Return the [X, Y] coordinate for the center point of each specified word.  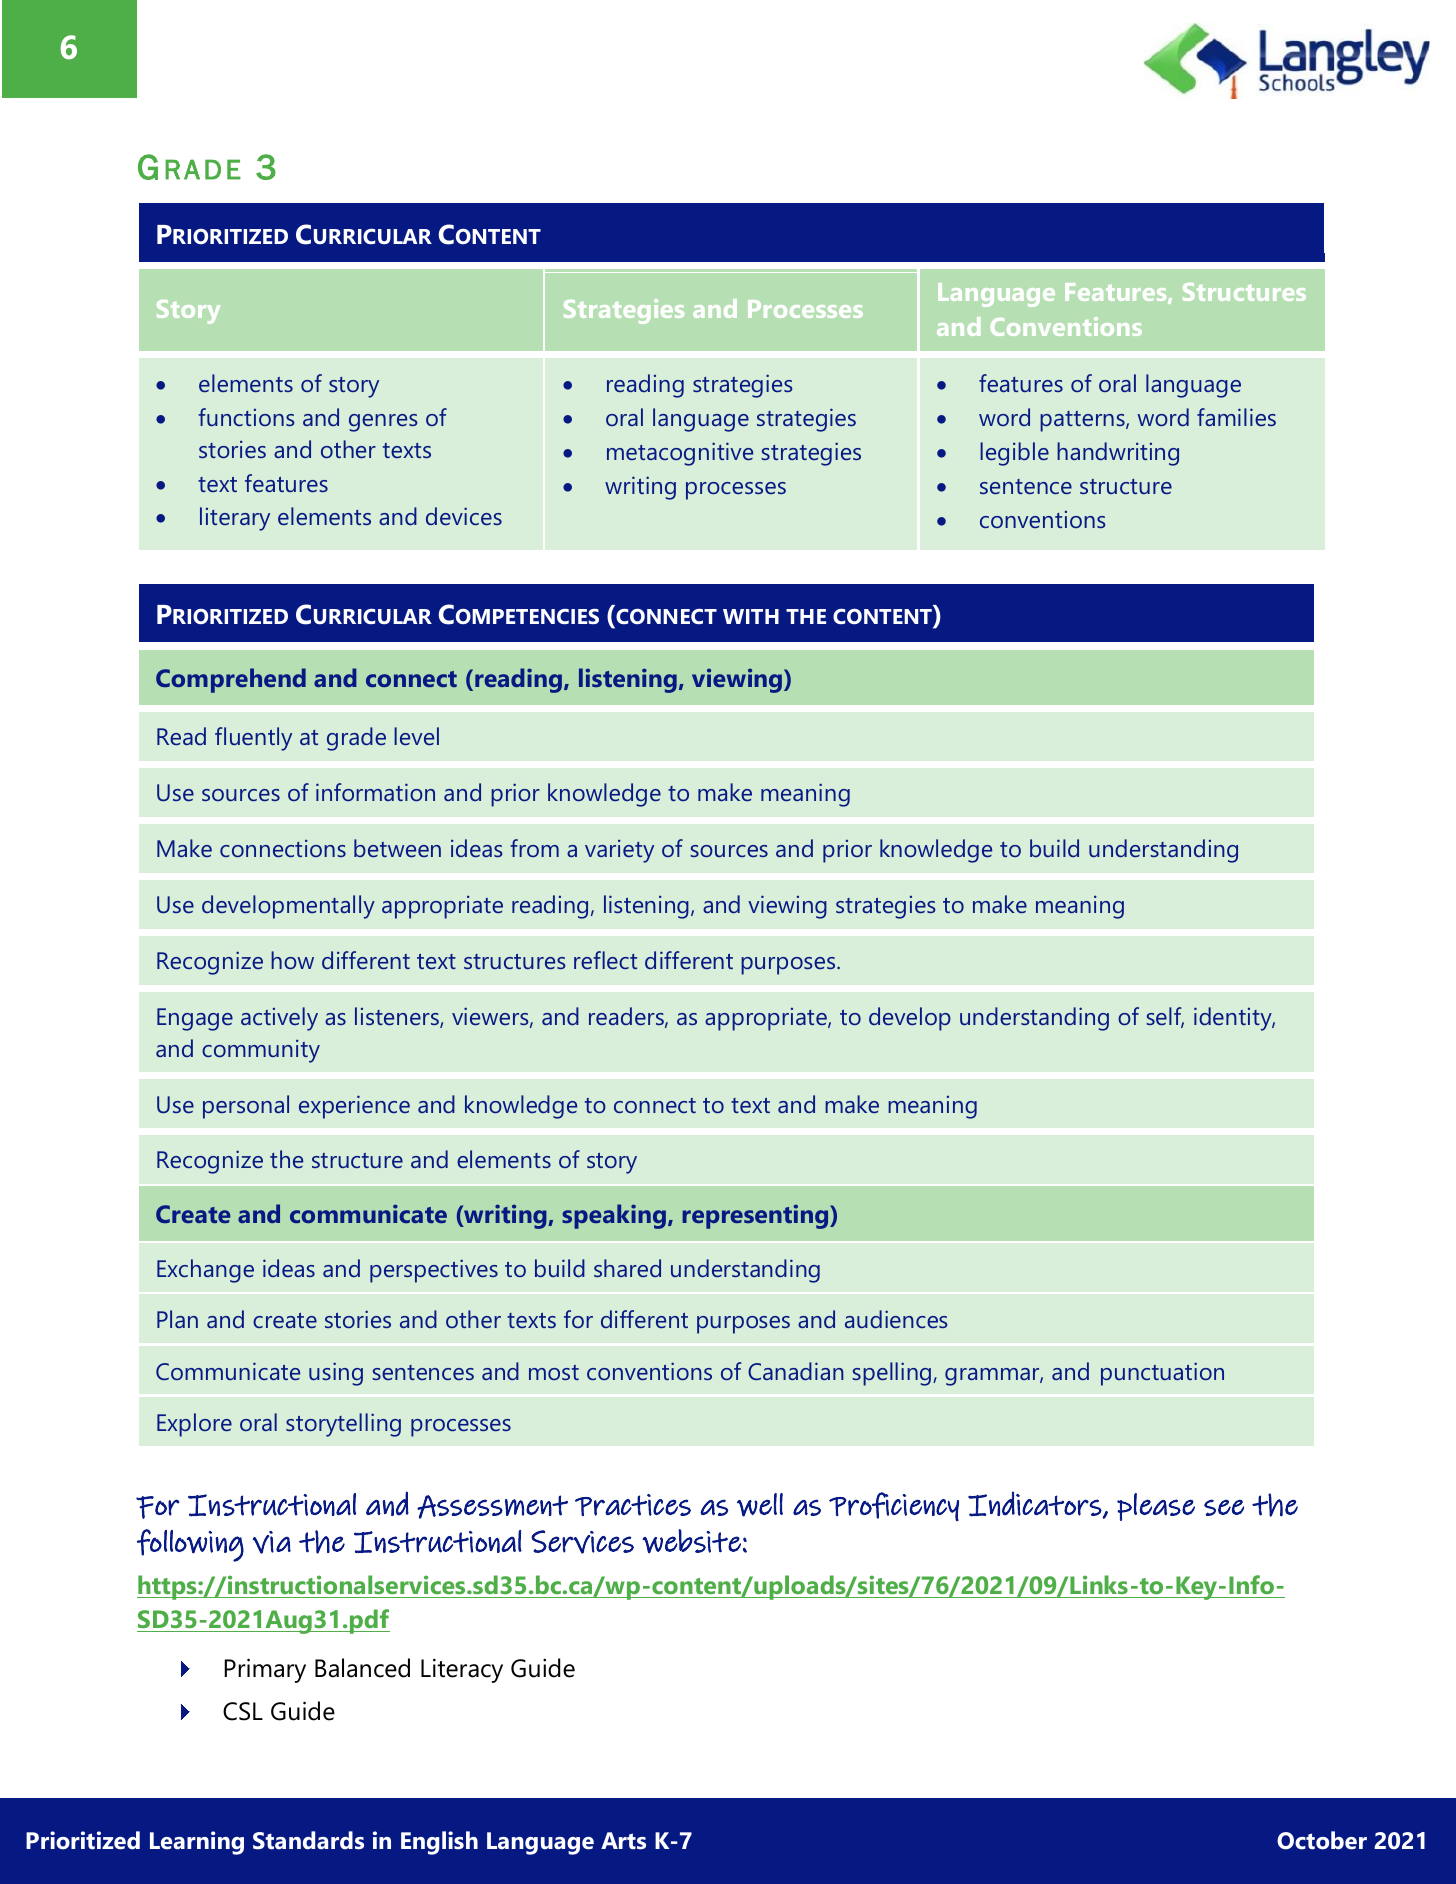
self [1165, 1017]
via [272, 1542]
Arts [623, 1841]
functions [246, 417]
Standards [308, 1840]
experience [354, 1107]
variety [619, 851]
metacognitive [680, 454]
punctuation [1162, 1374]
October [1322, 1840]
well [760, 1505]
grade [356, 739]
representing [756, 1216]
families [1236, 417]
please [1156, 1507]
